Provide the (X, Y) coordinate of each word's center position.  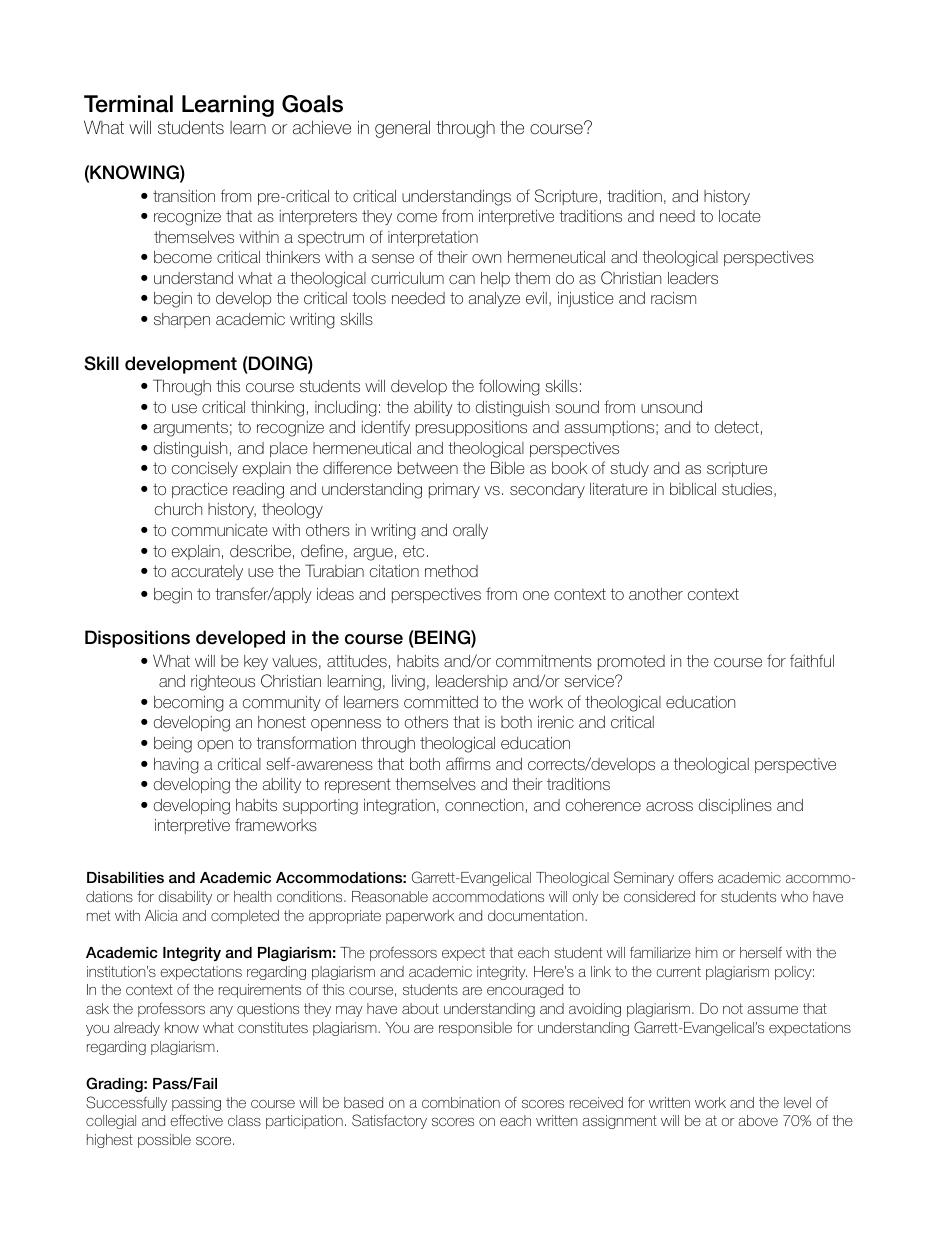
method (451, 571)
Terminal (128, 104)
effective (196, 1120)
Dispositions (137, 639)
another (656, 594)
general (402, 129)
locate (740, 216)
